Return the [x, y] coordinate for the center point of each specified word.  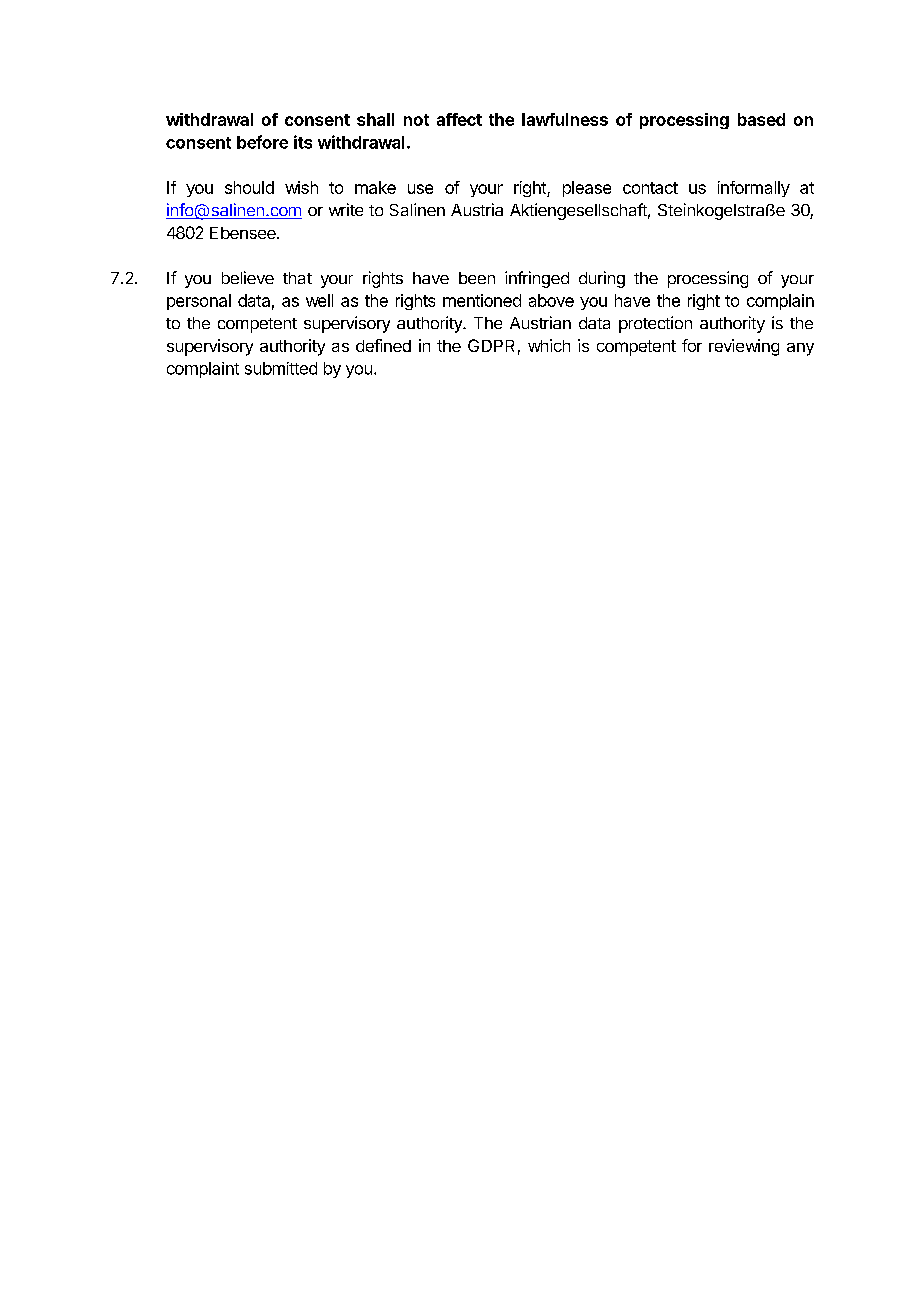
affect [459, 119]
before [262, 142]
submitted [281, 368]
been [477, 278]
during [602, 279]
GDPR [491, 345]
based [761, 119]
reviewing [744, 347]
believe [248, 277]
